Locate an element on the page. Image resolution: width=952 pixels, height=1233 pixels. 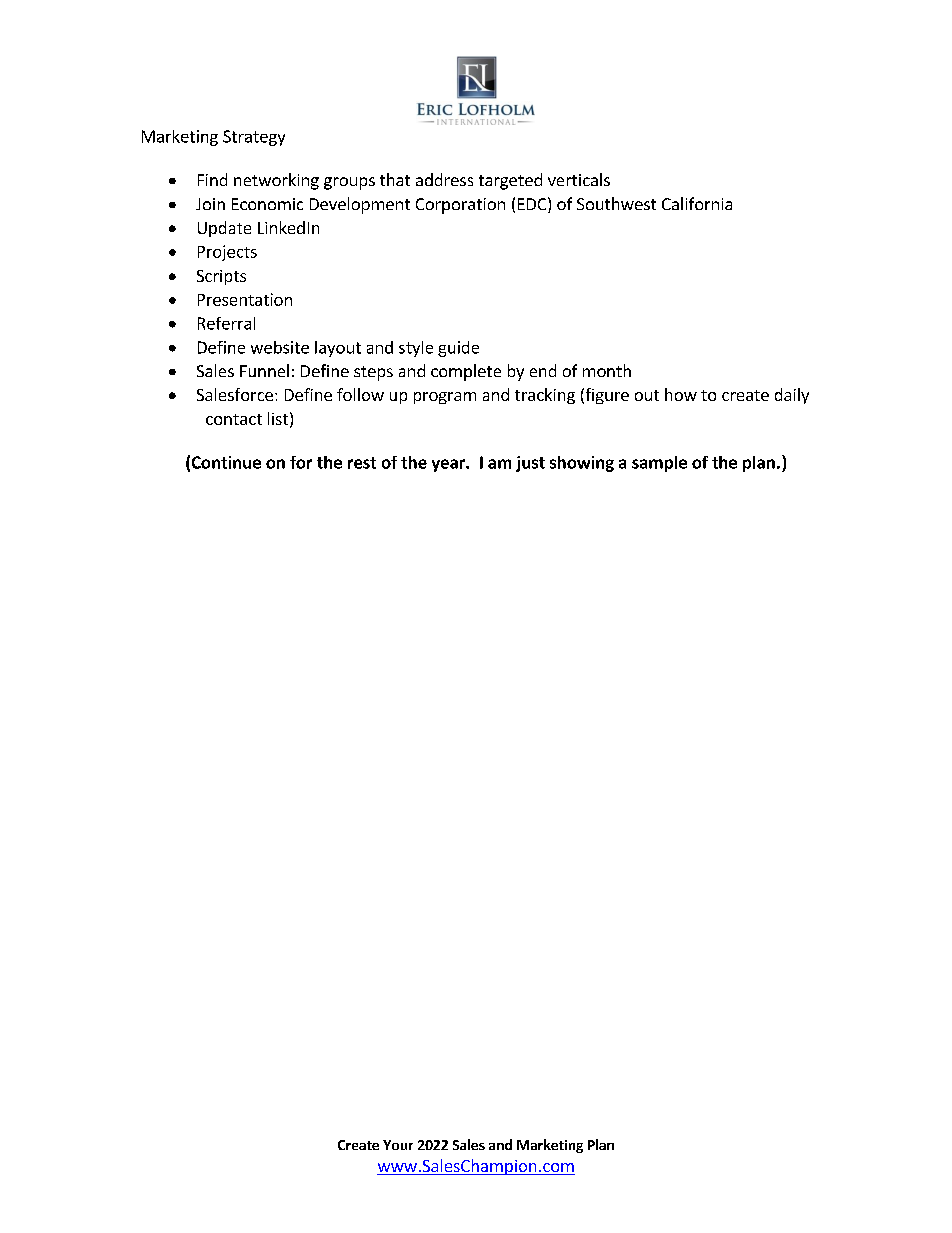
rest is located at coordinates (362, 463).
